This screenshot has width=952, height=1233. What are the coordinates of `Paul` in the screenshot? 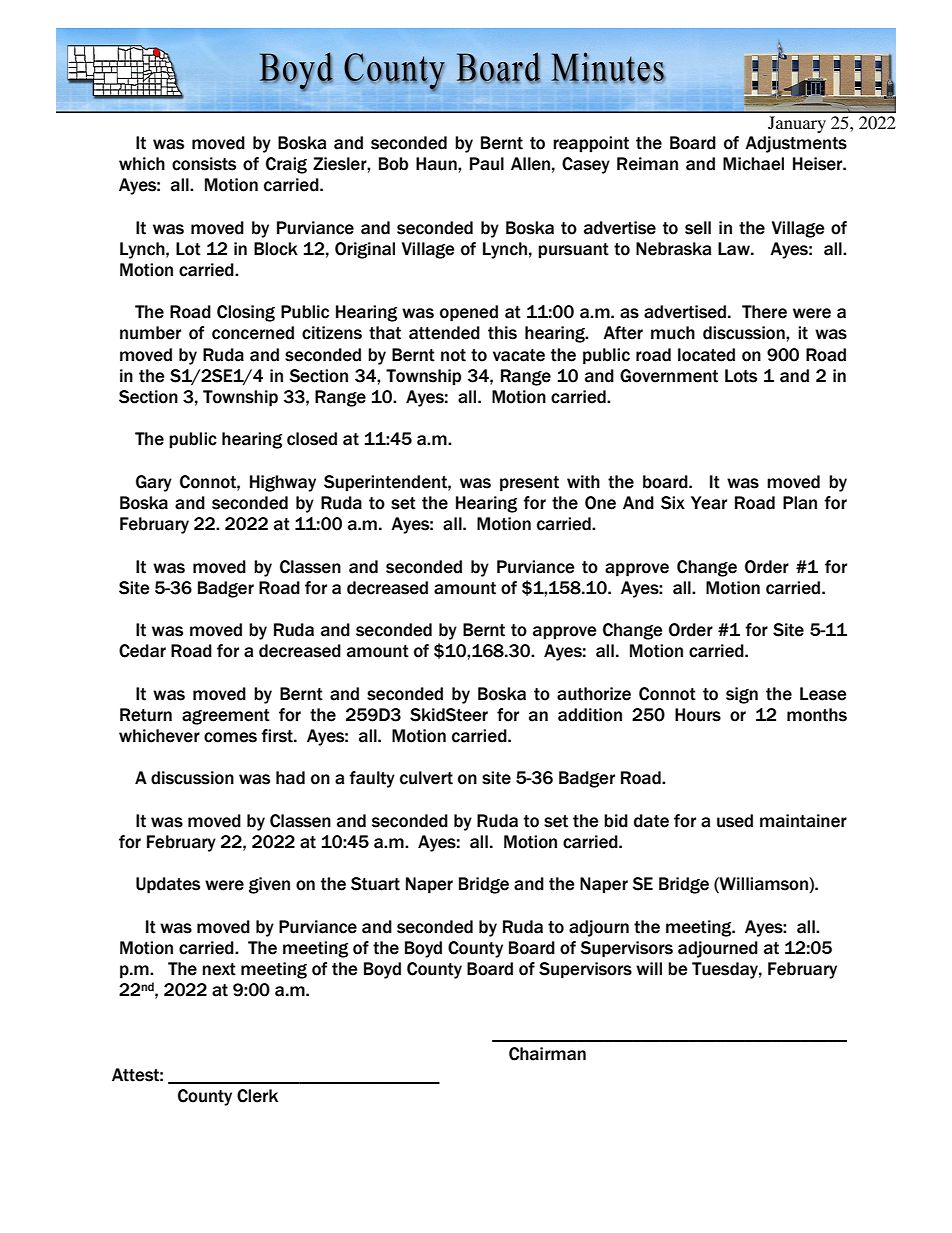 It's located at (487, 164).
